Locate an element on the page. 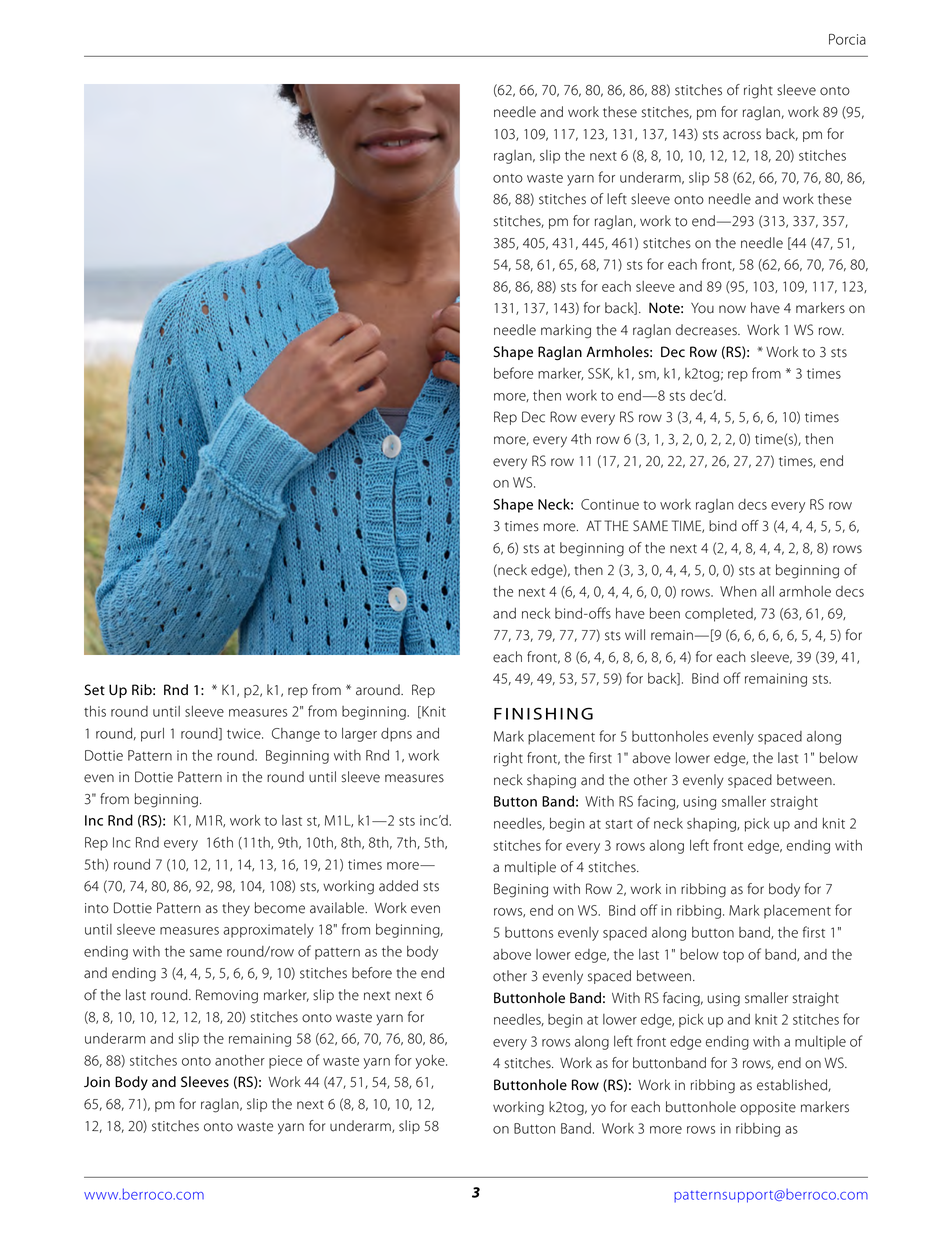  been is located at coordinates (665, 613).
